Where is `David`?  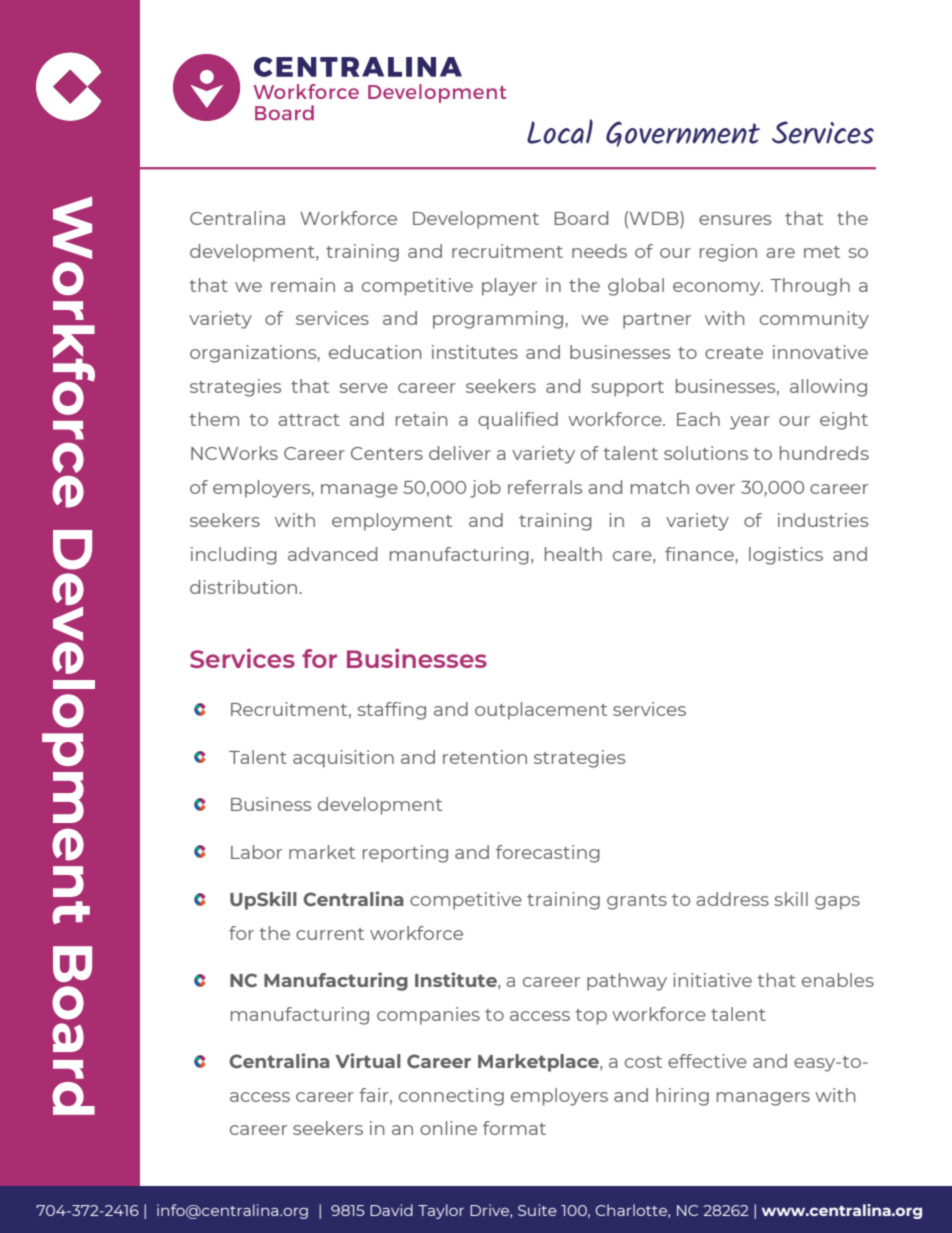 David is located at coordinates (391, 1210).
